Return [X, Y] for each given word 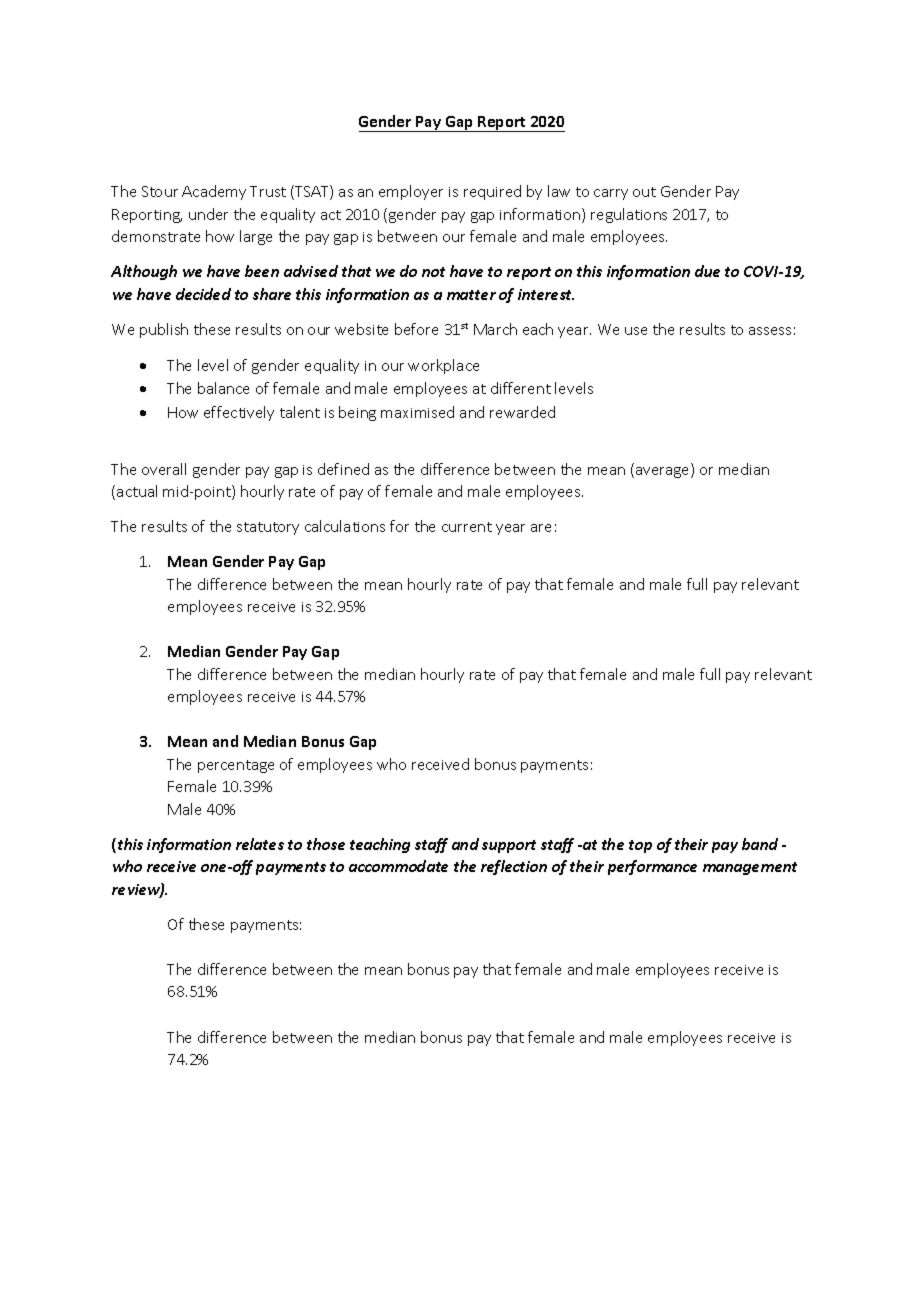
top [640, 846]
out [644, 192]
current [467, 527]
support [509, 846]
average [664, 472]
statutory [268, 528]
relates [260, 844]
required [492, 192]
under [208, 214]
